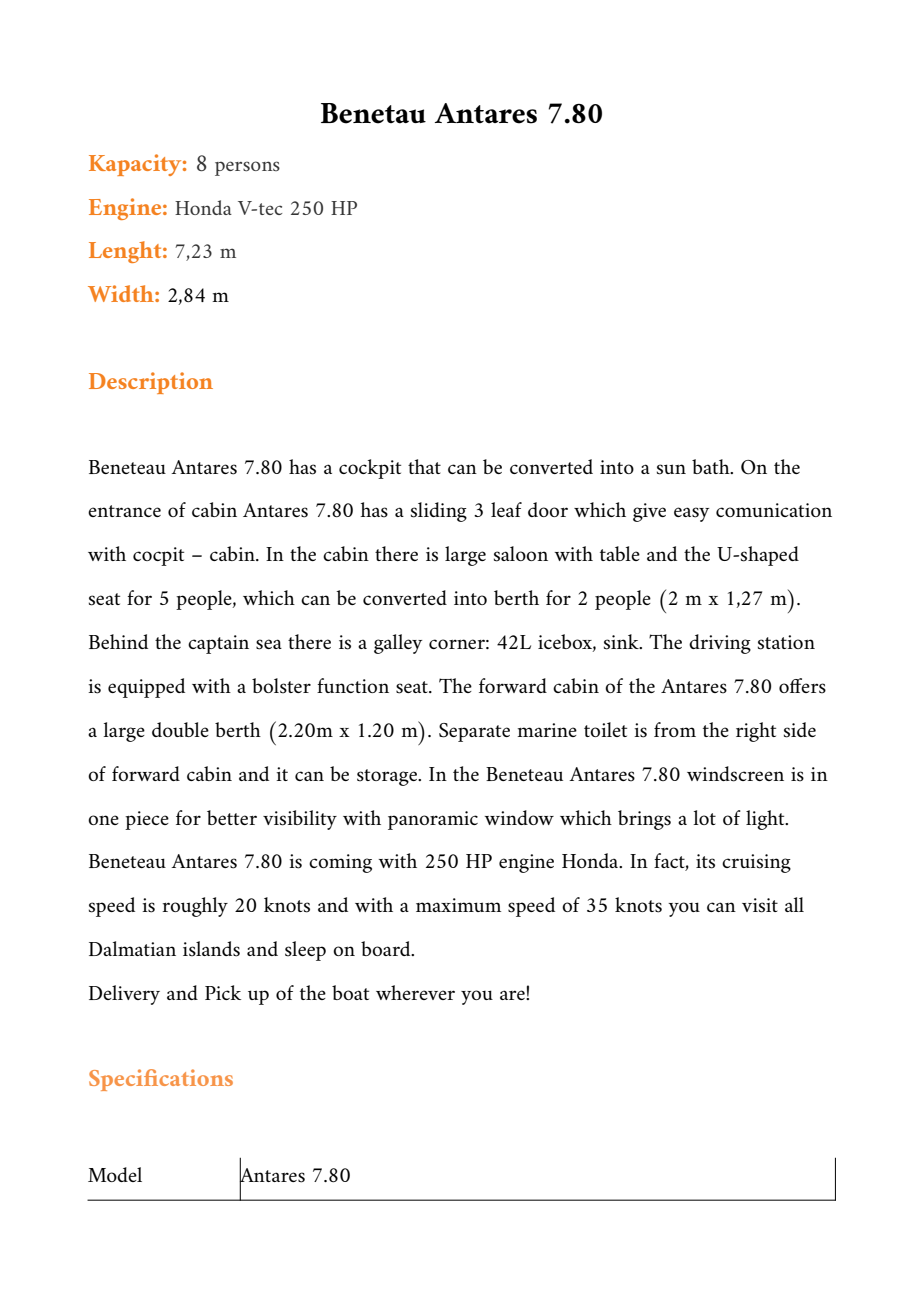 This screenshot has width=924, height=1308. I want to click on Model, so click(115, 1174).
